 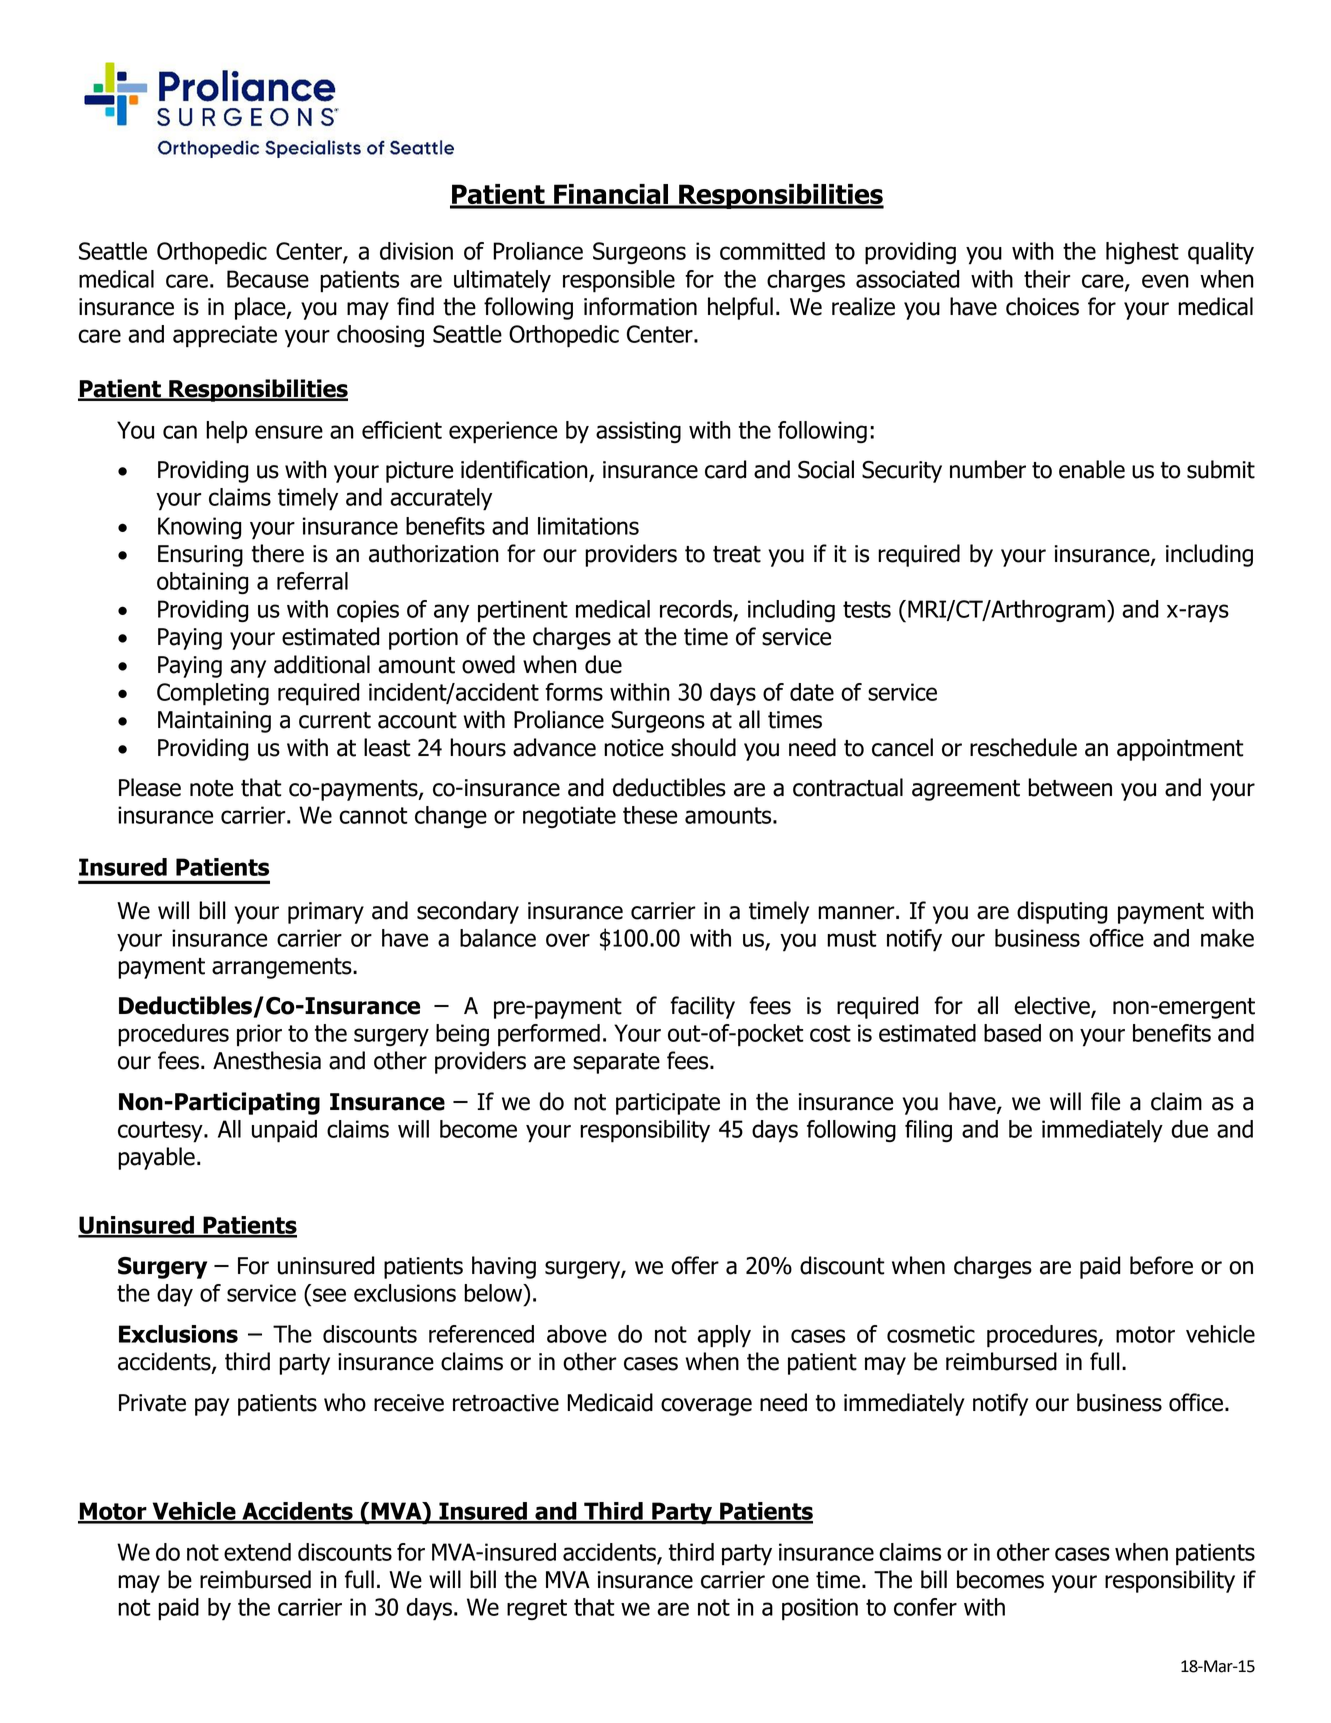 What do you see at coordinates (640, 306) in the screenshot?
I see `information` at bounding box center [640, 306].
